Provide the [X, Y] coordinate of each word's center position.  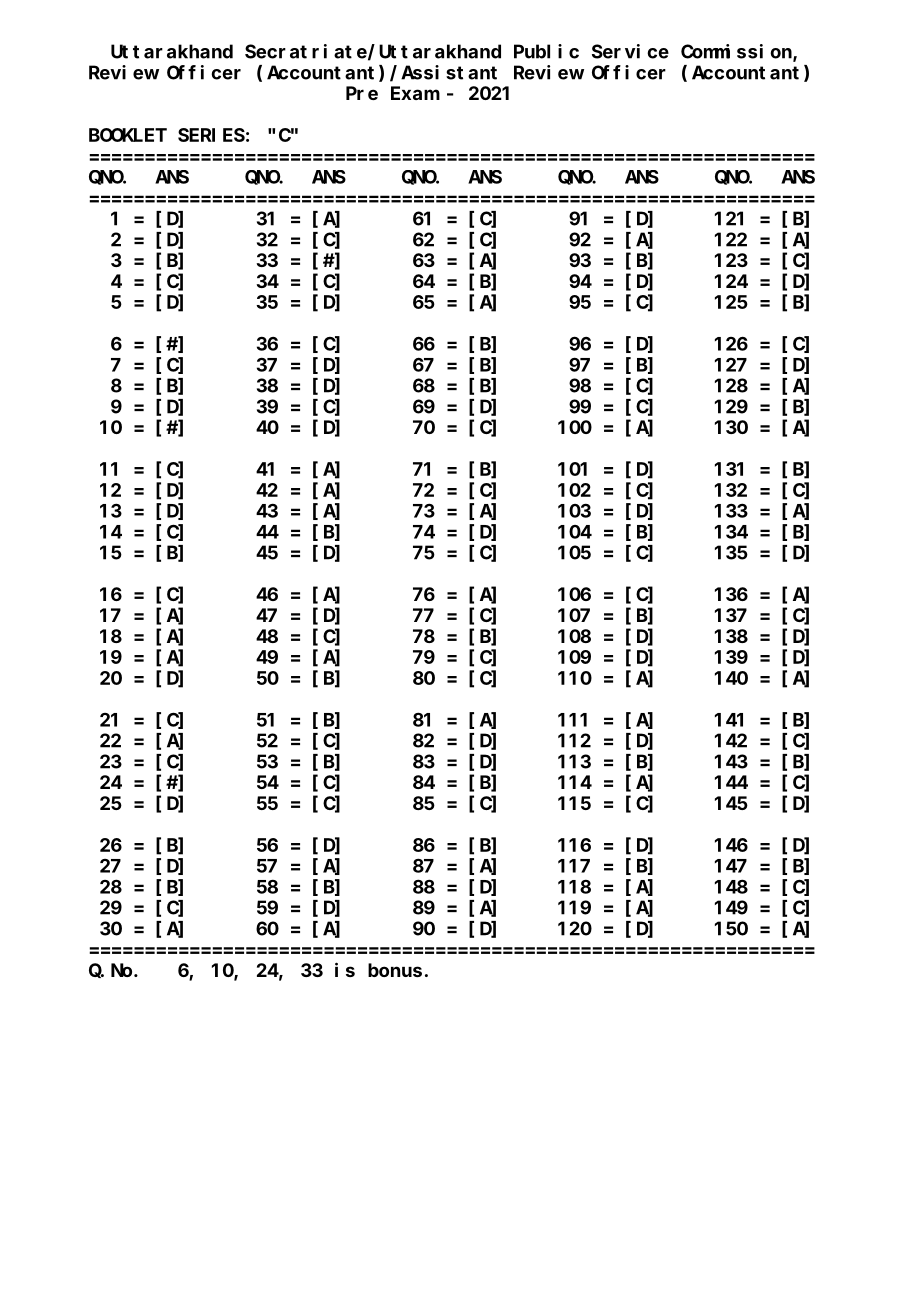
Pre [362, 93]
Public [546, 51]
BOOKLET [128, 135]
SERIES [211, 135]
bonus [395, 970]
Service [630, 51]
